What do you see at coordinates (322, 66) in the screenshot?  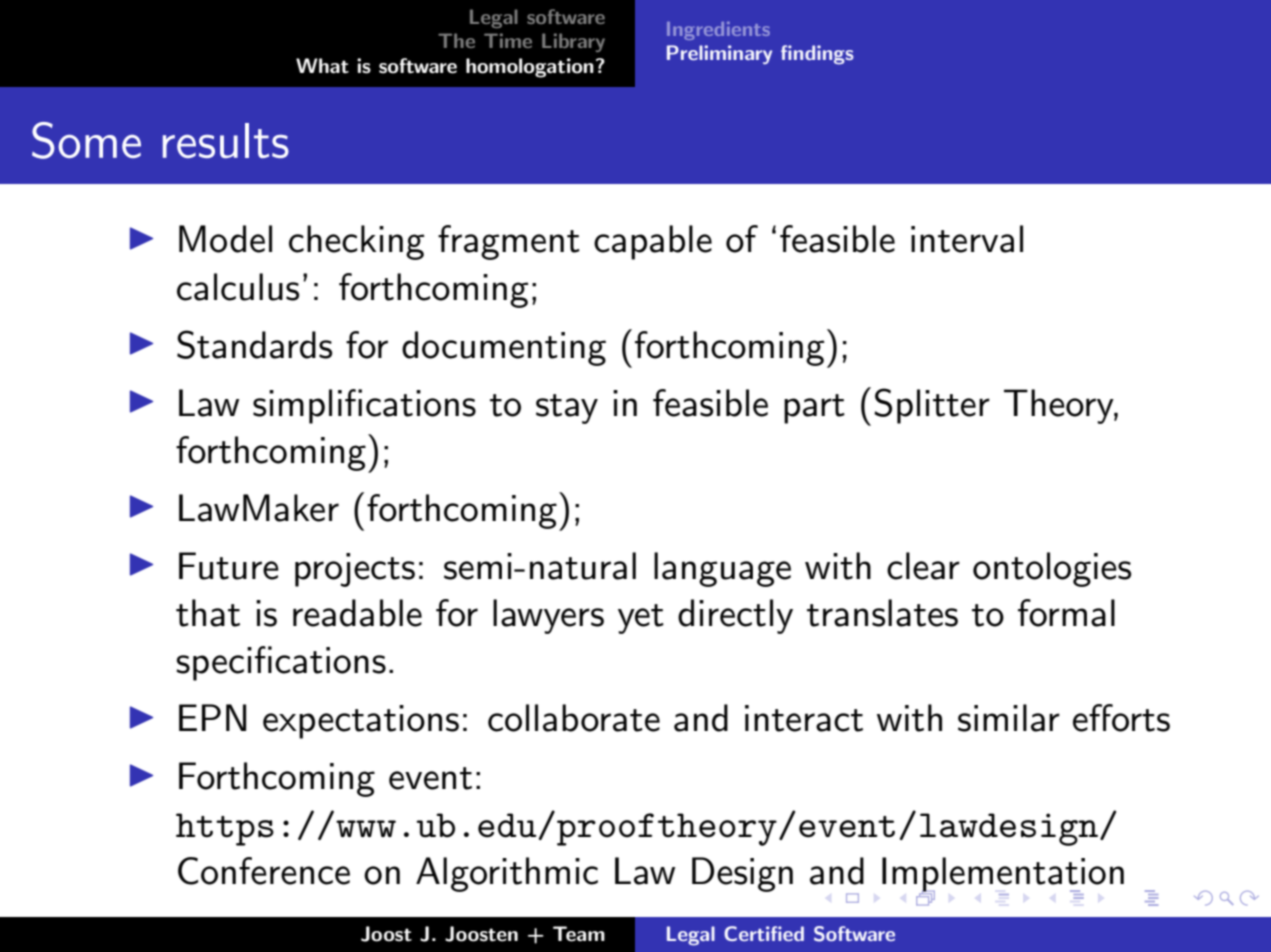 I see `What` at bounding box center [322, 66].
